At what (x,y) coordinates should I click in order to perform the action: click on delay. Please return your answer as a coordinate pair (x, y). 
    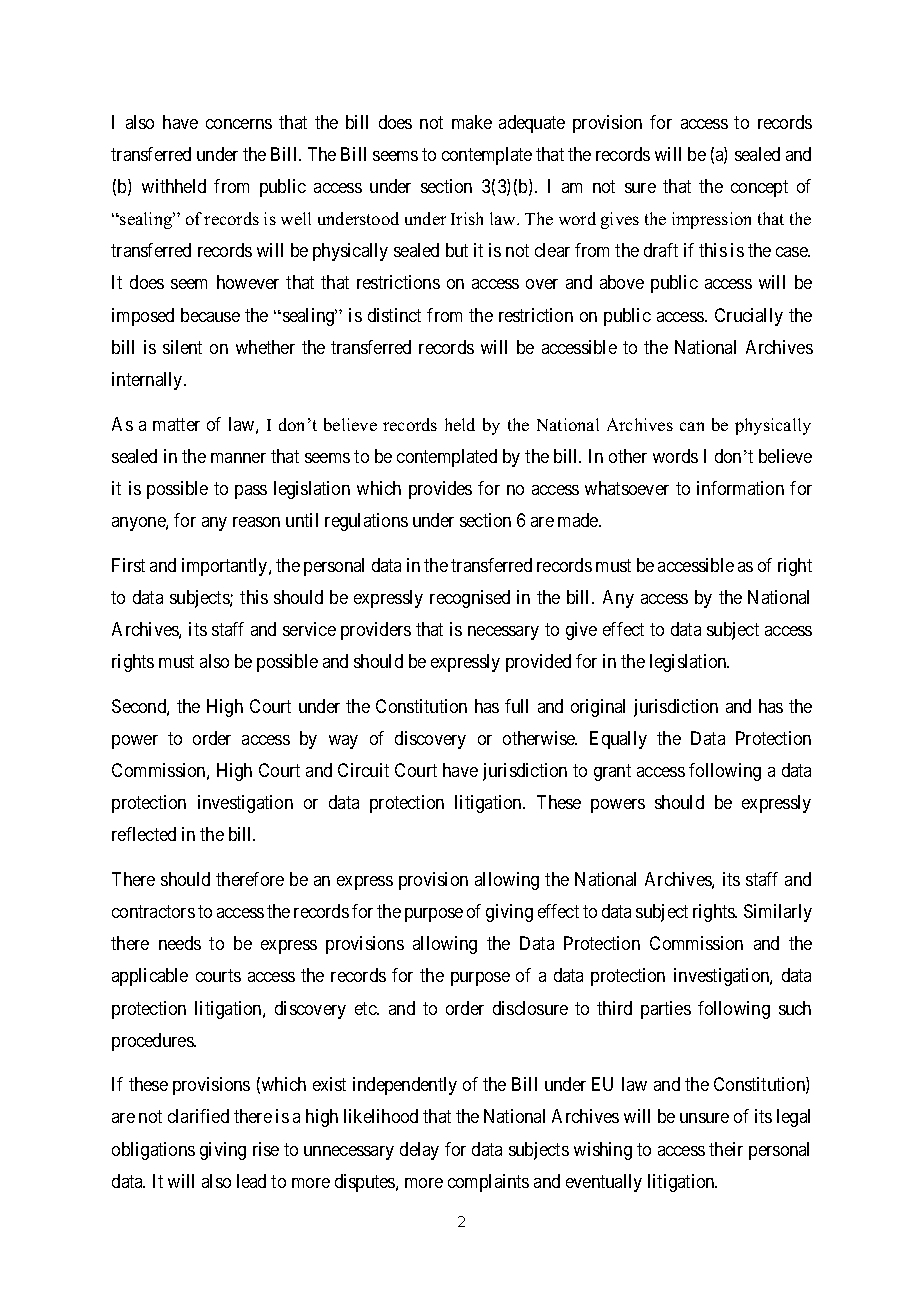
    Looking at the image, I should click on (419, 1151).
